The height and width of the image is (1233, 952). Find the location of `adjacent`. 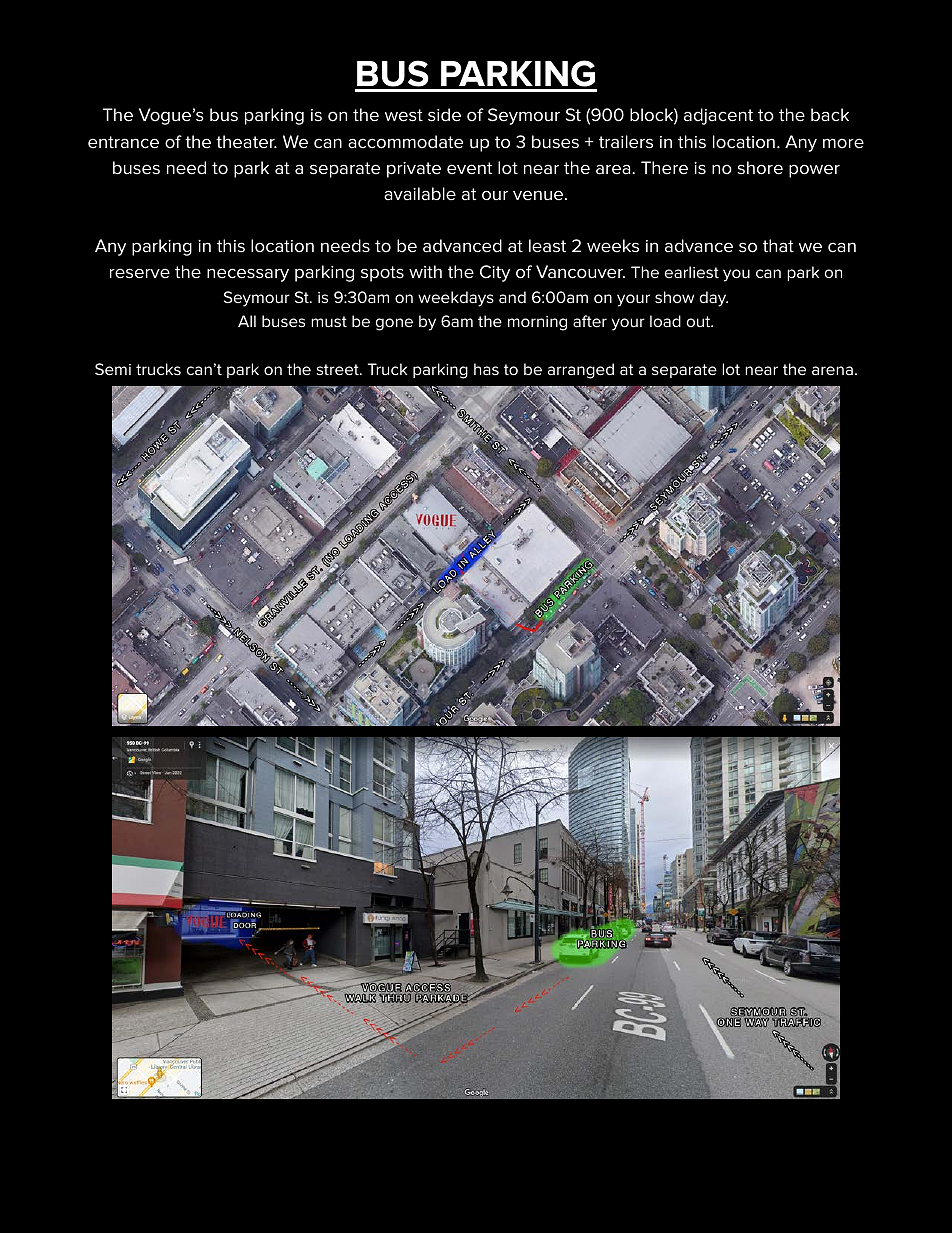

adjacent is located at coordinates (718, 116).
